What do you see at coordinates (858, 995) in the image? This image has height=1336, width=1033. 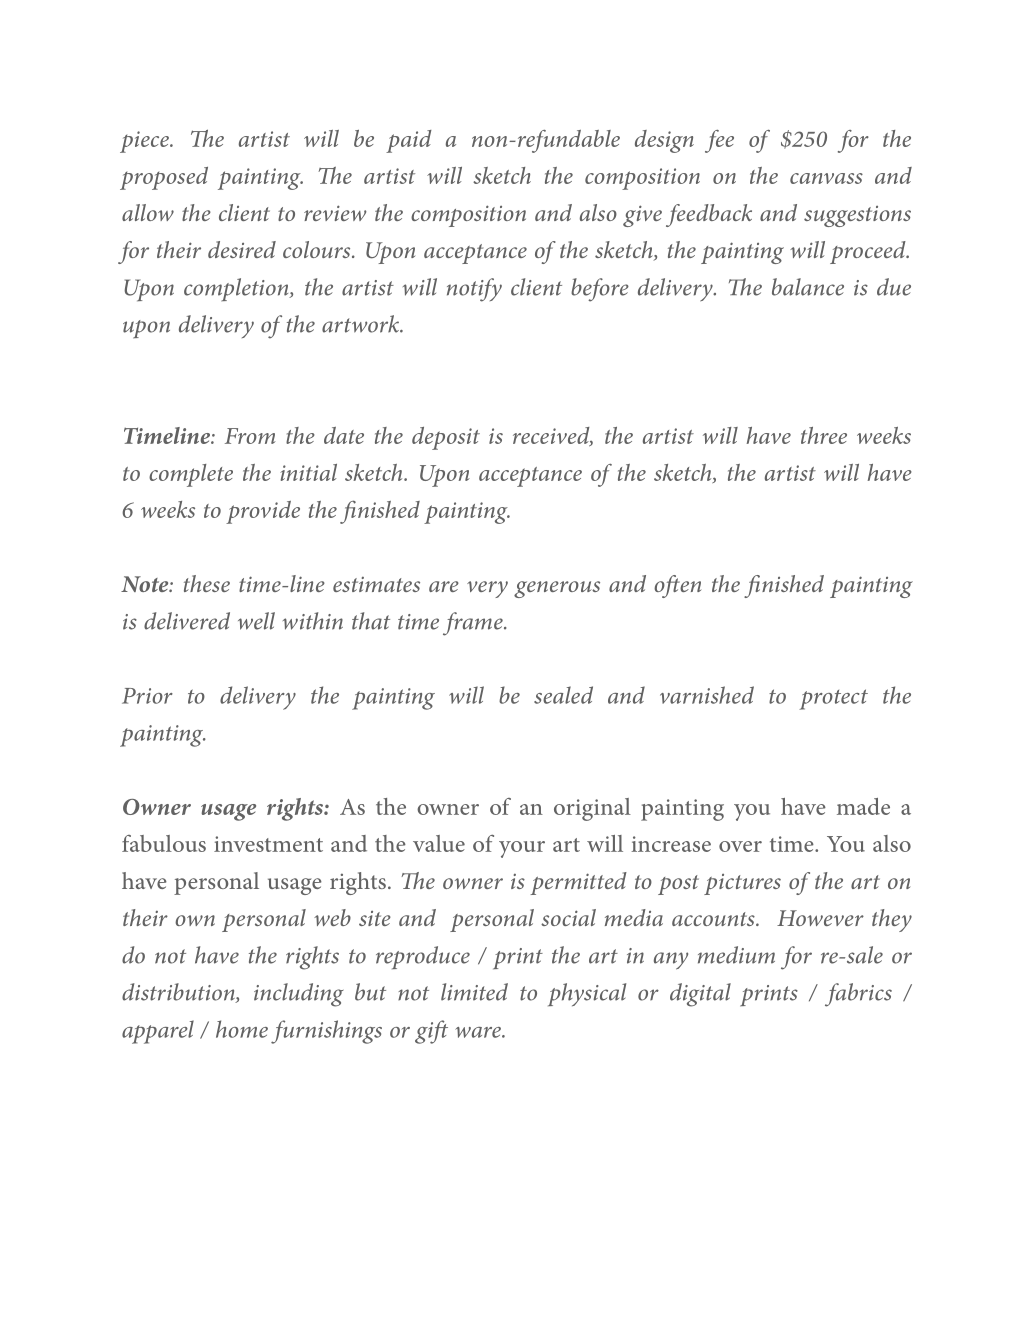 I see `fabrics` at bounding box center [858, 995].
